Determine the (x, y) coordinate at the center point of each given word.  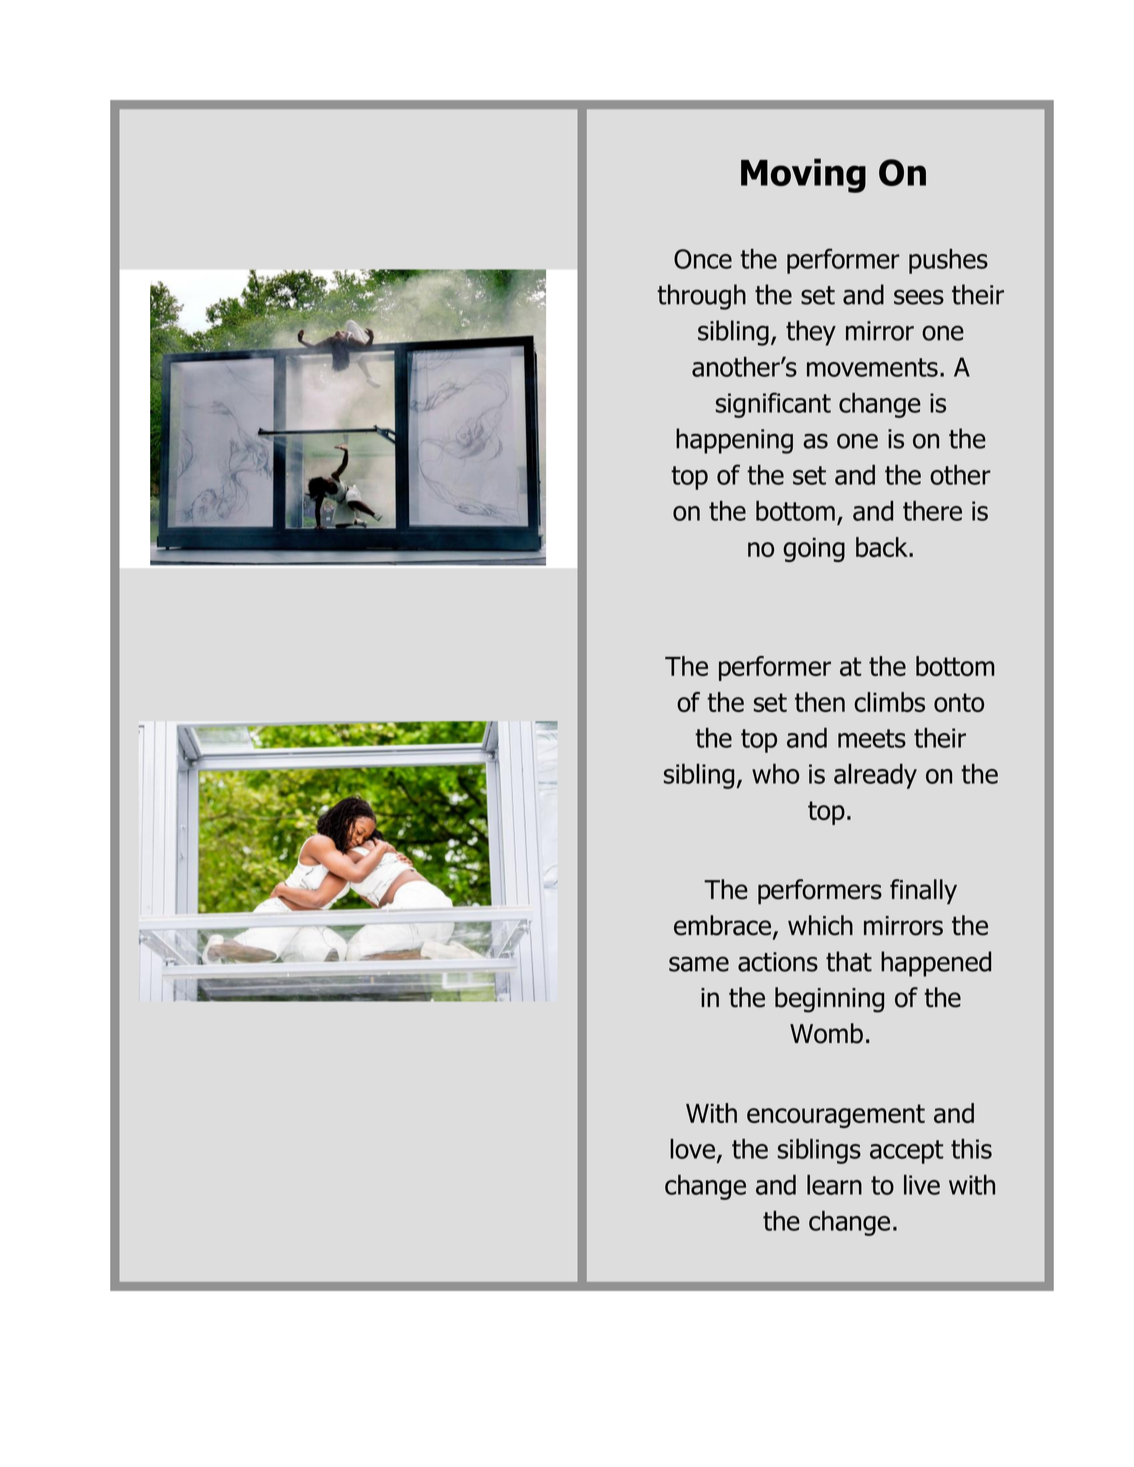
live (922, 1184)
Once (703, 259)
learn (834, 1184)
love (692, 1148)
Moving (803, 175)
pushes (948, 261)
